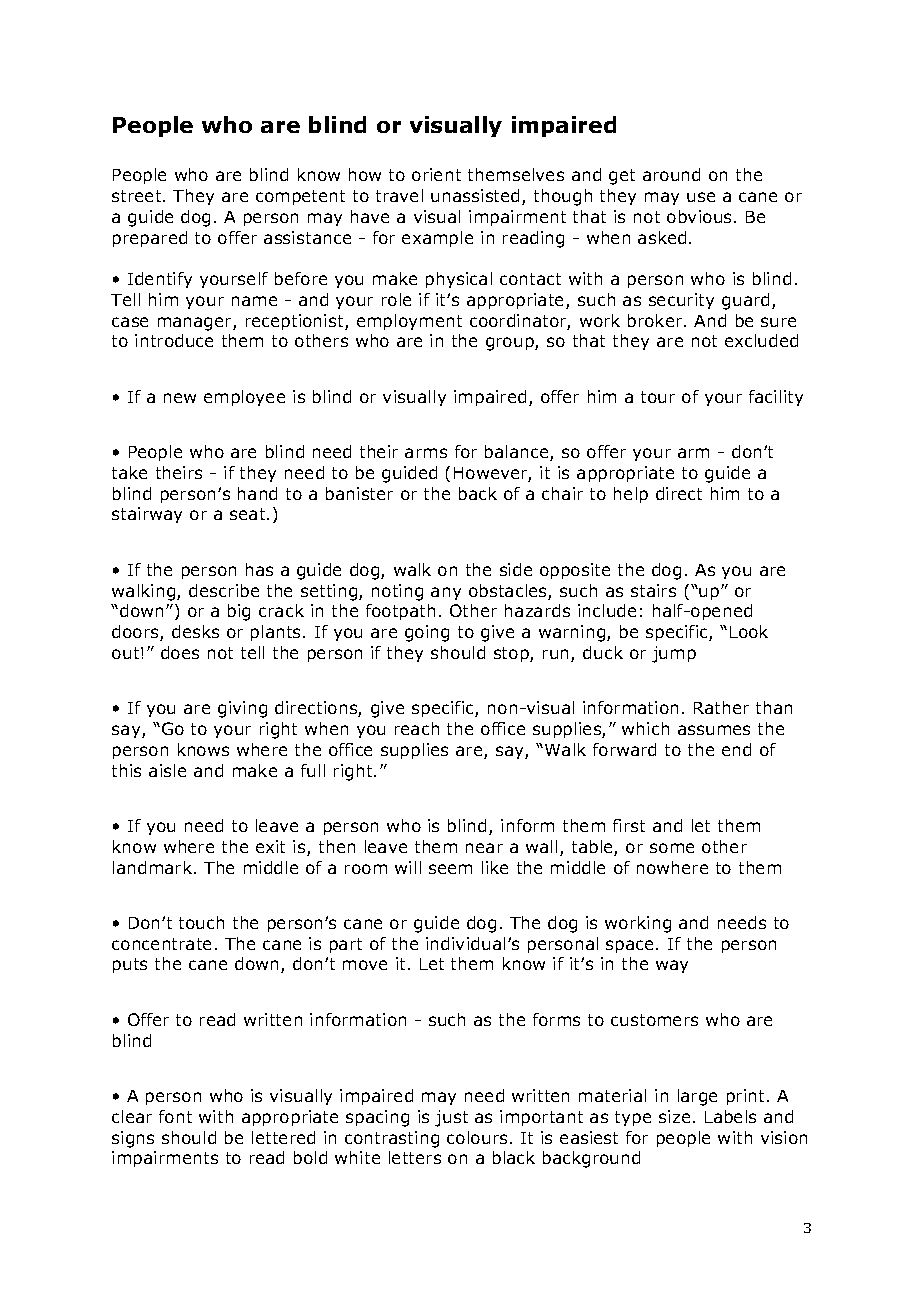  Describe the element at coordinates (180, 652) in the document. I see `does` at that location.
